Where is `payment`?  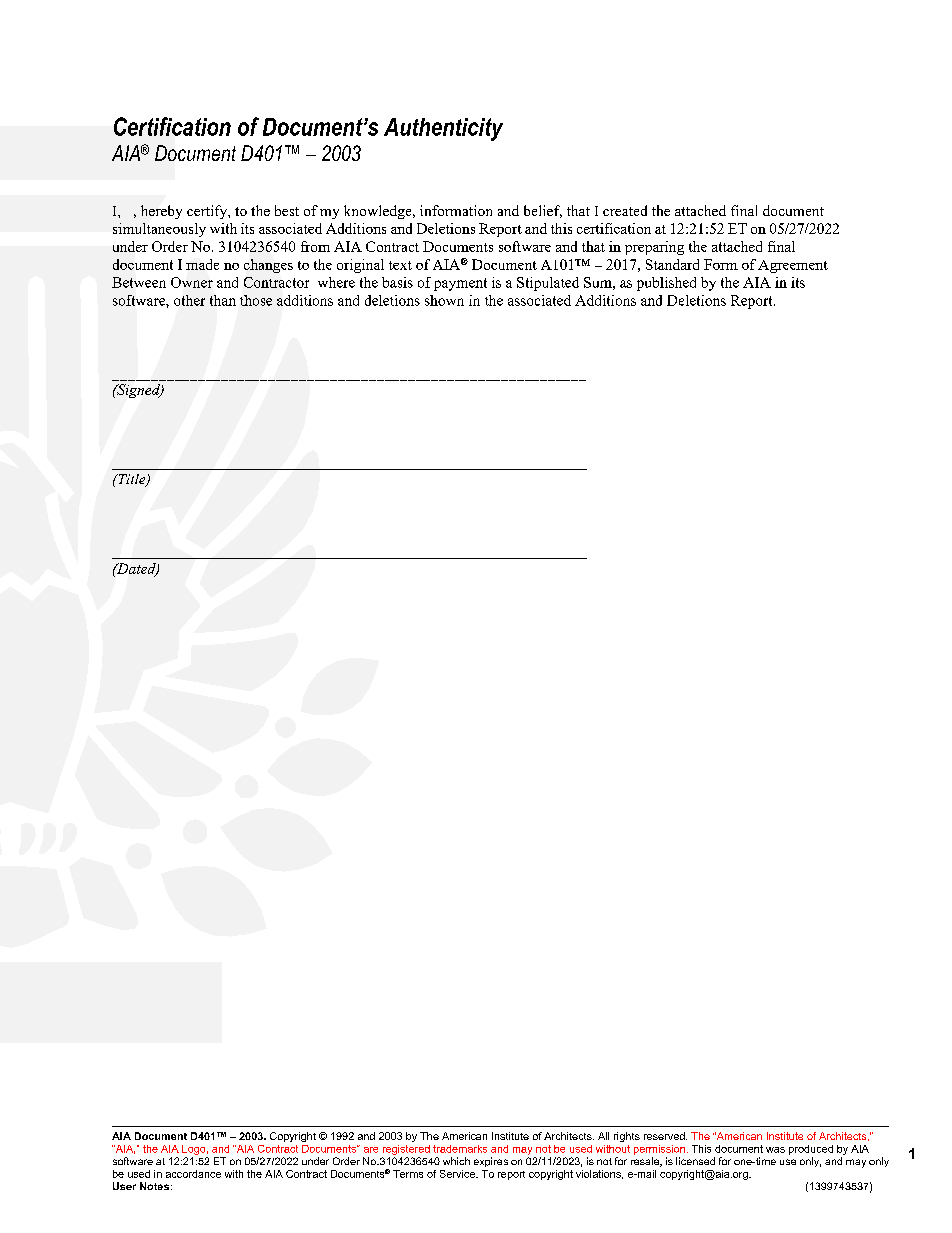 payment is located at coordinates (460, 284).
